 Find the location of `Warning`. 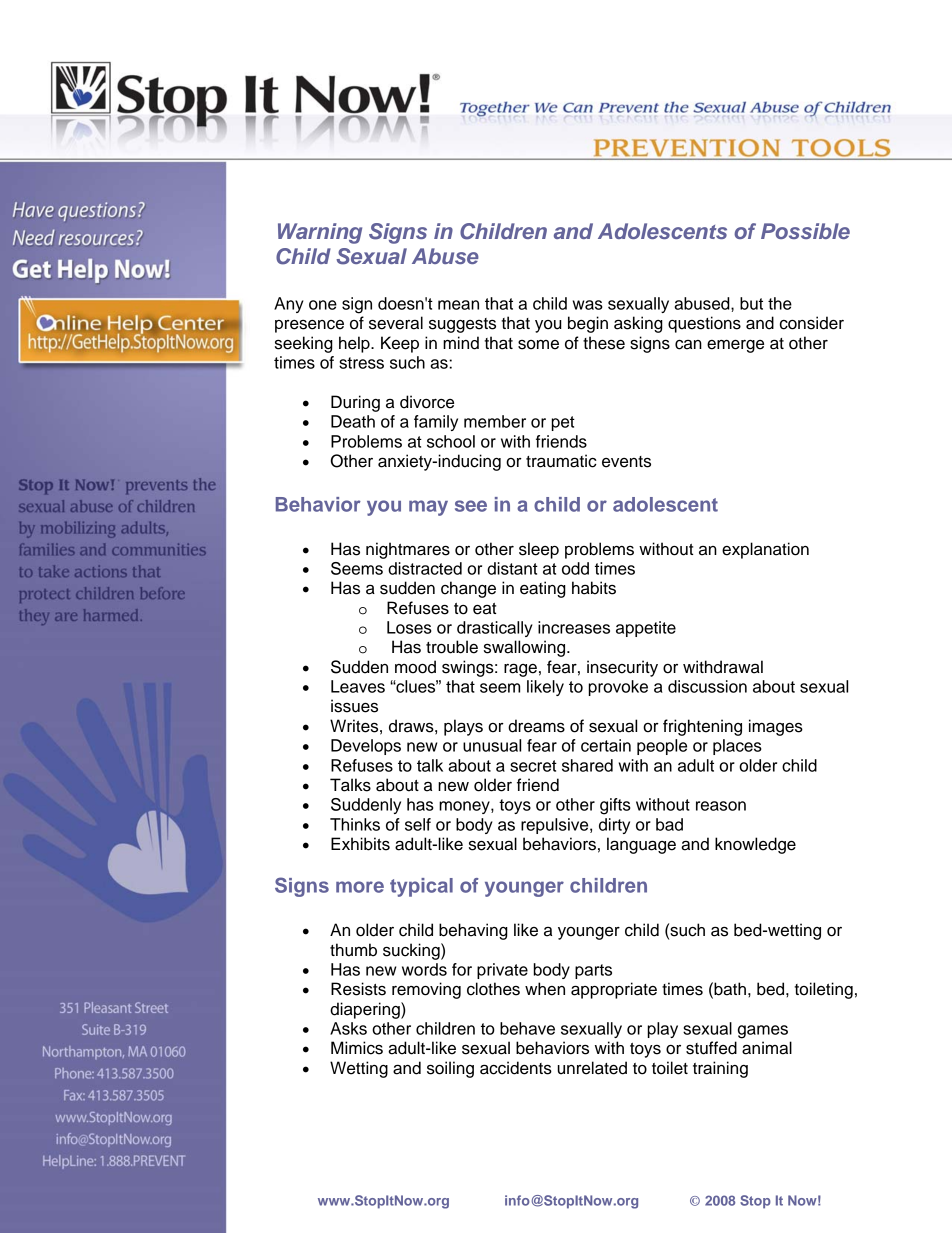

Warning is located at coordinates (320, 233).
